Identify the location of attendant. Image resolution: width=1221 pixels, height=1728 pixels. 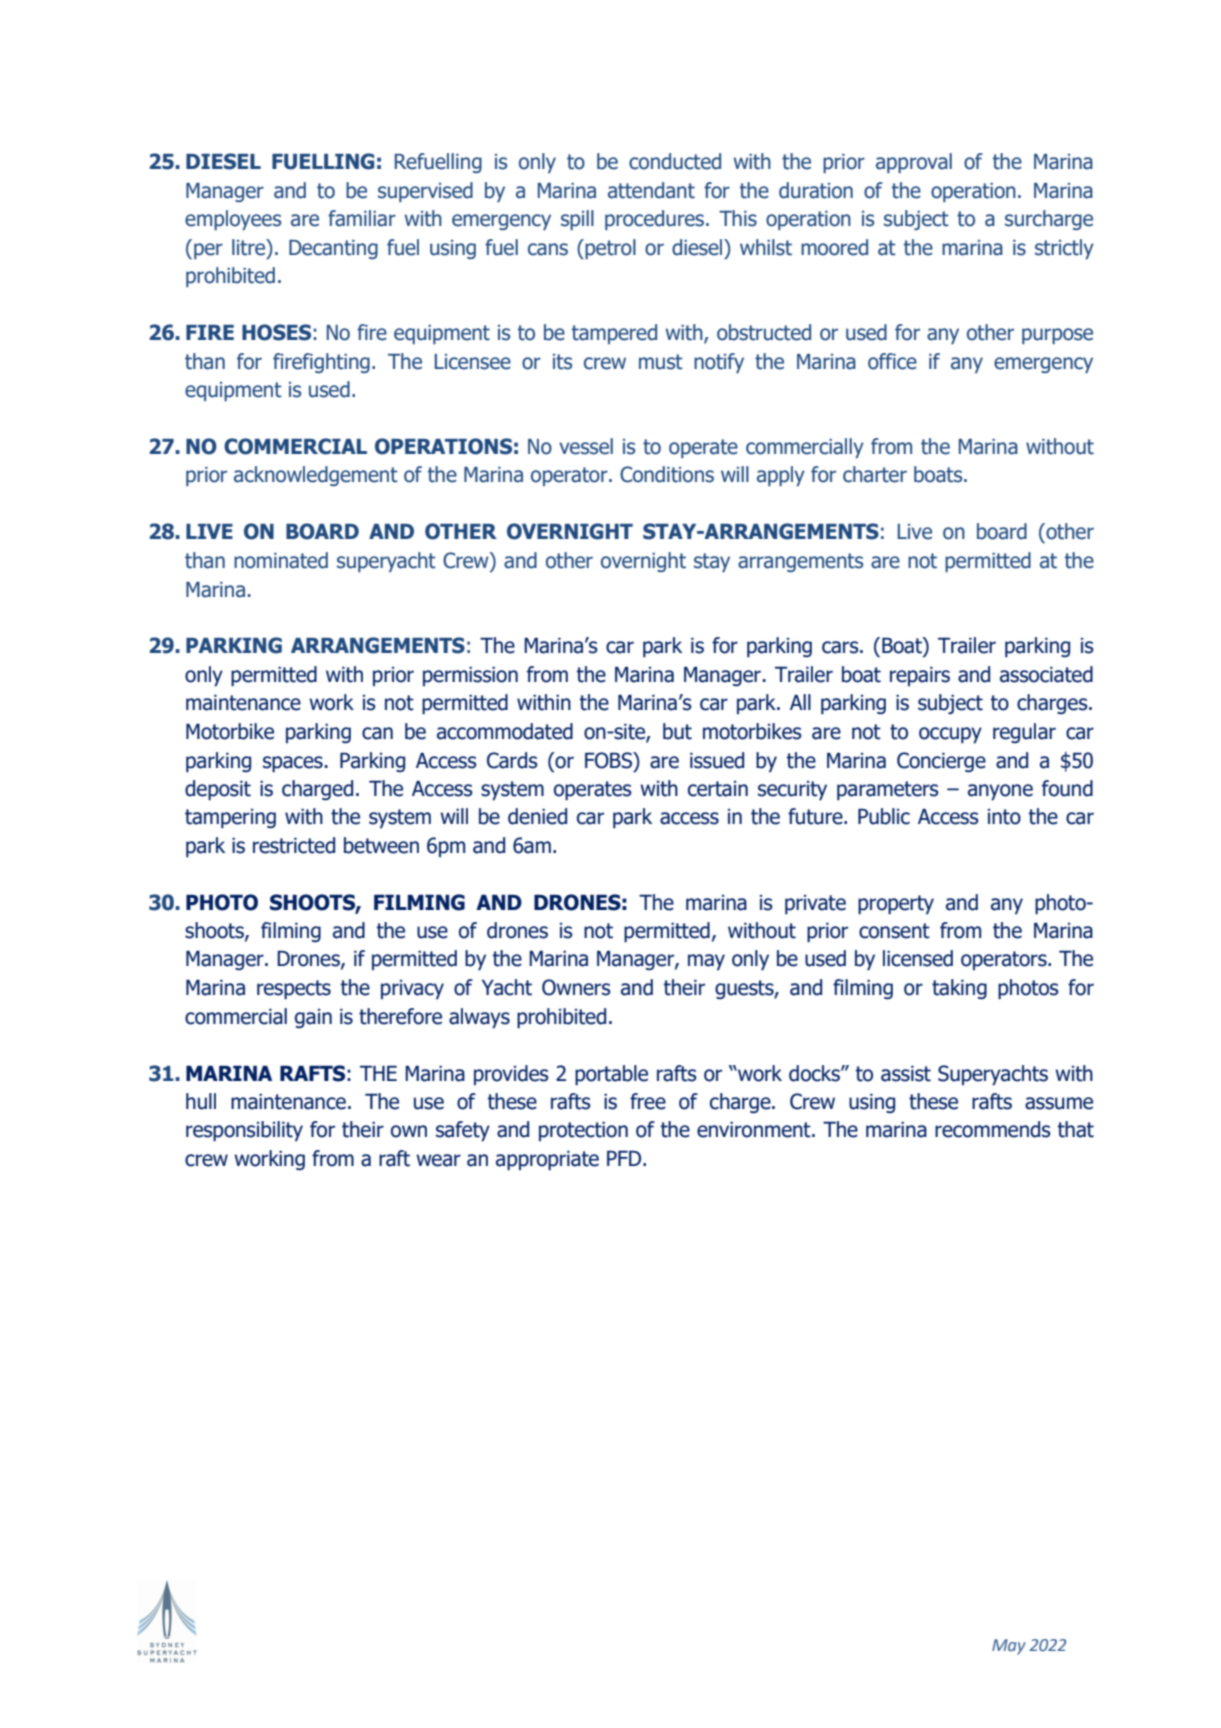
(651, 190).
